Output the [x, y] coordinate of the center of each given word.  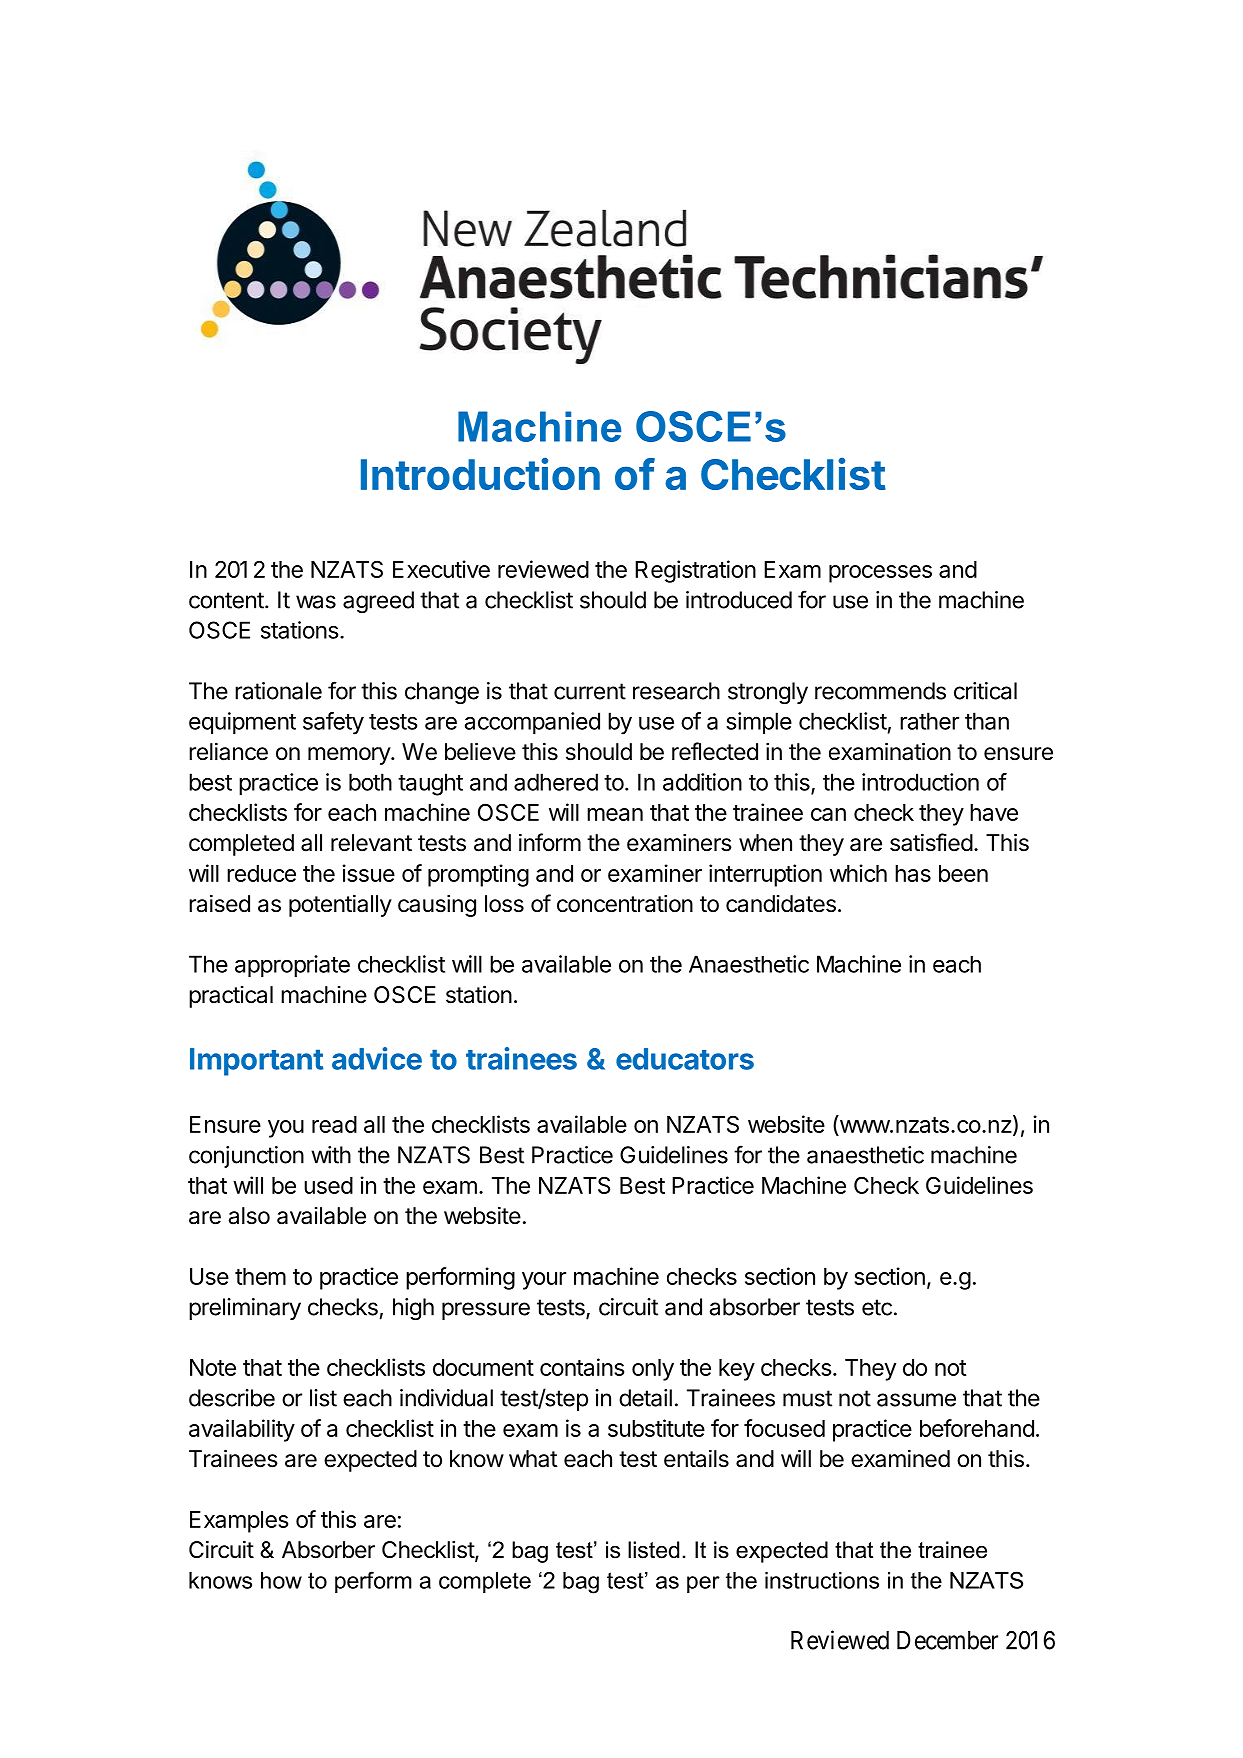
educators [685, 1059]
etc [877, 1307]
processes [880, 574]
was [316, 602]
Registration [695, 571]
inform [550, 842]
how [281, 1580]
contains [582, 1367]
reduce [261, 873]
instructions [822, 1580]
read [334, 1124]
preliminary [245, 1309]
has [913, 873]
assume [916, 1400]
